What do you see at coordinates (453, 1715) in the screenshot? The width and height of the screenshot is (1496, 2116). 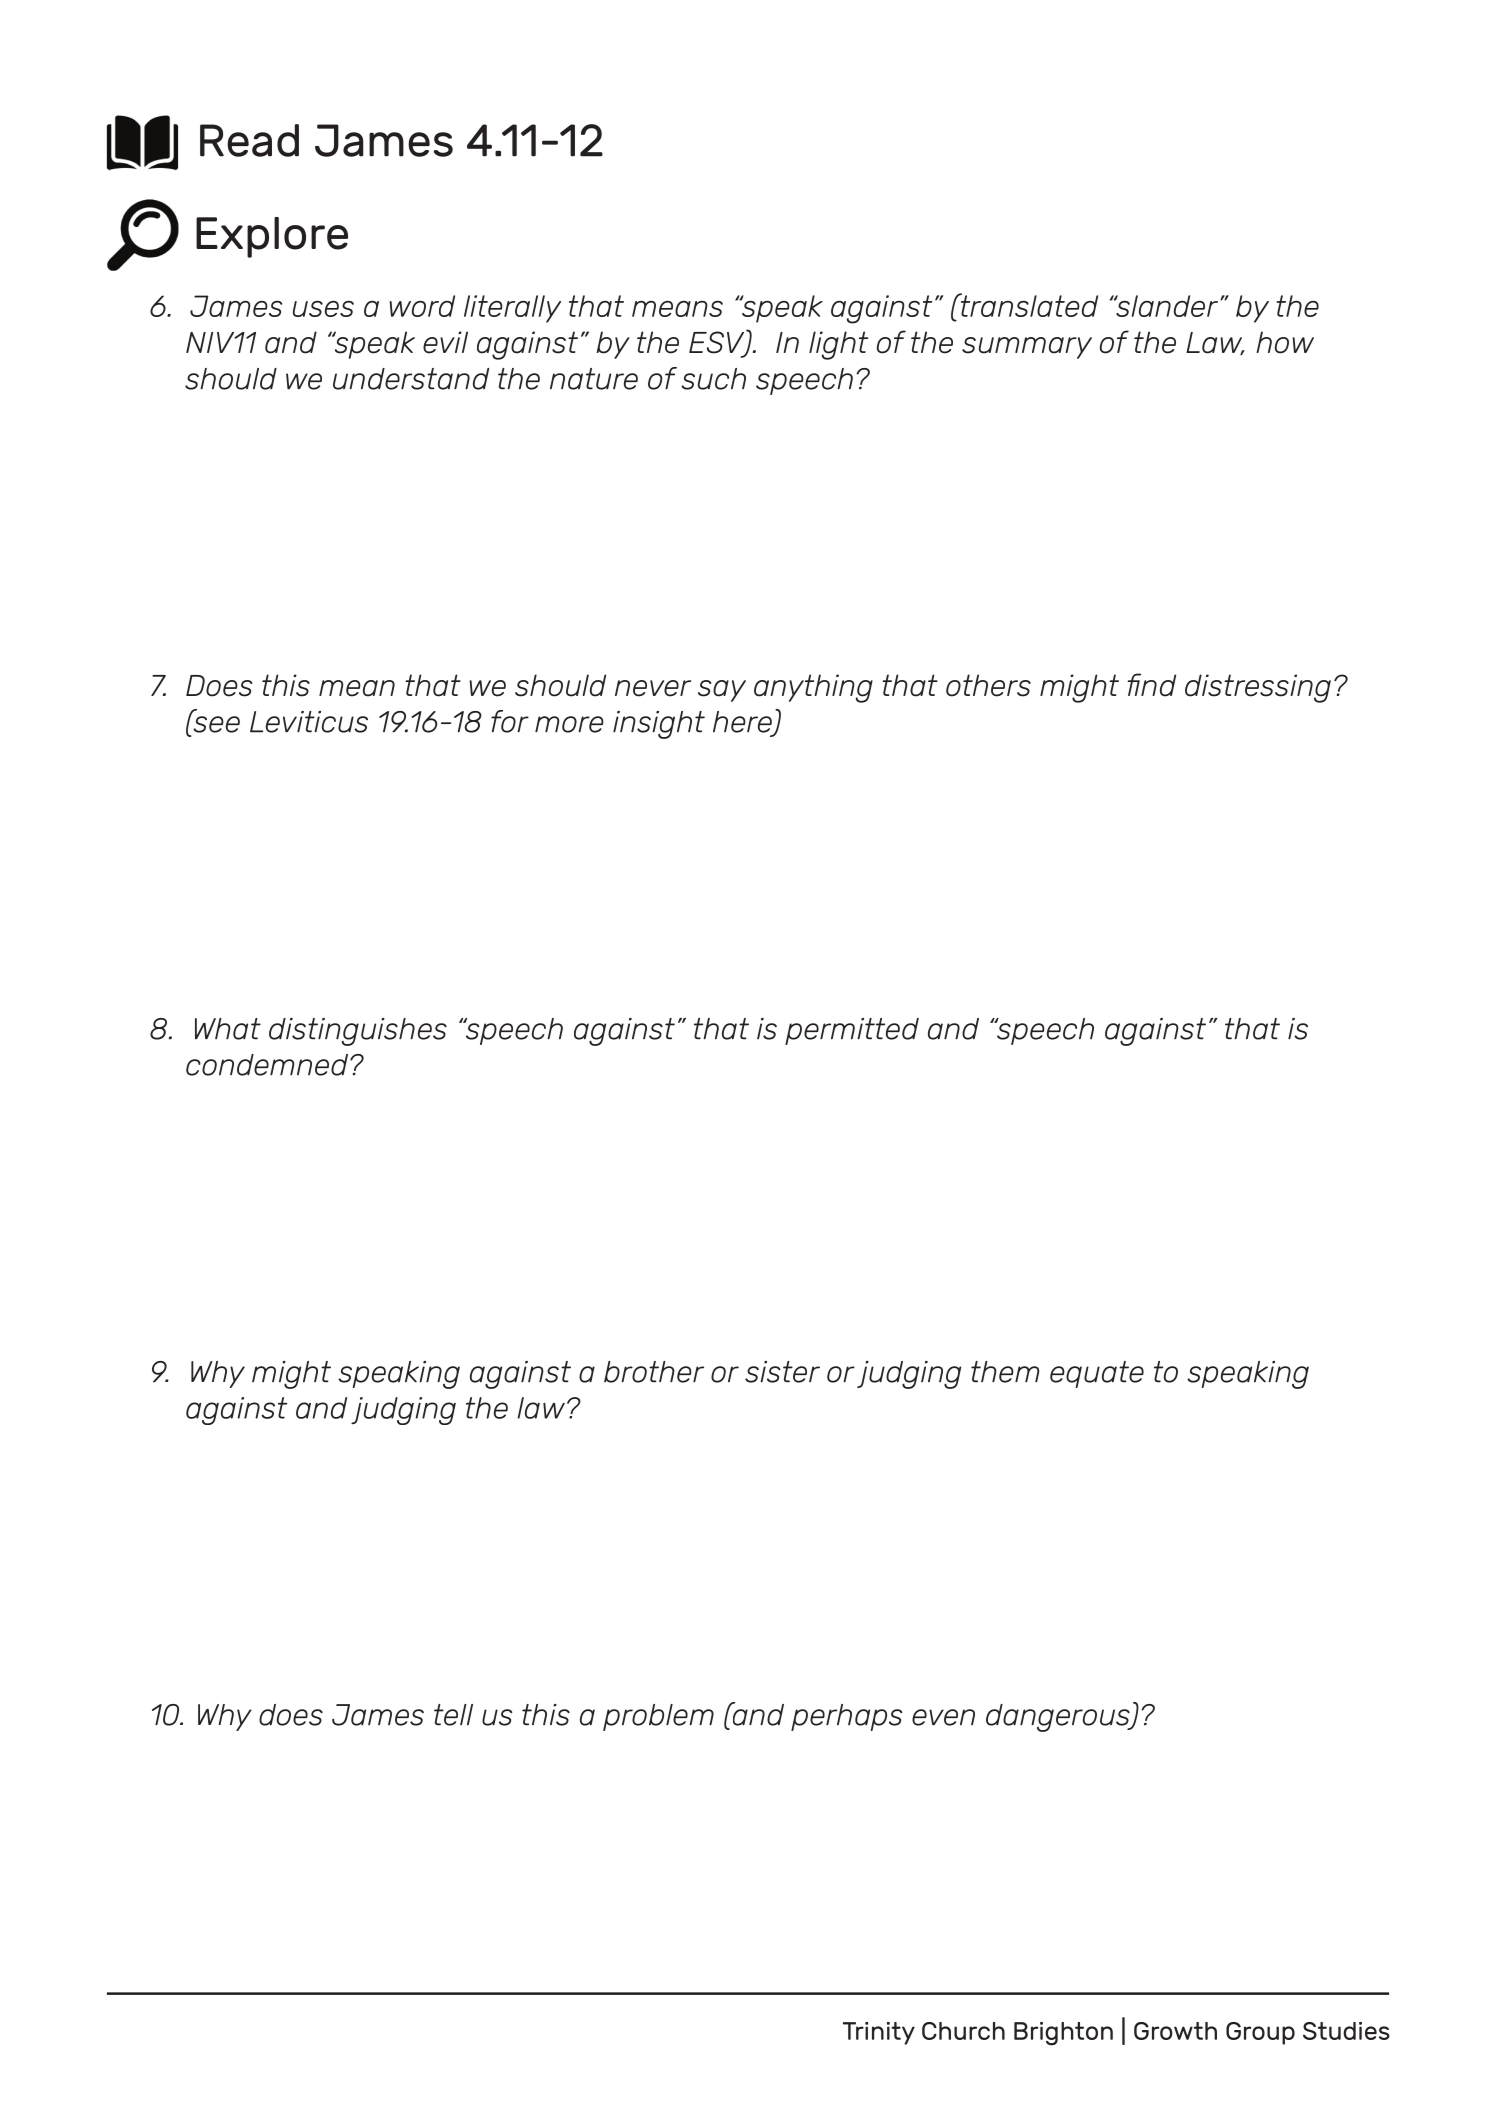 I see `tell` at bounding box center [453, 1715].
